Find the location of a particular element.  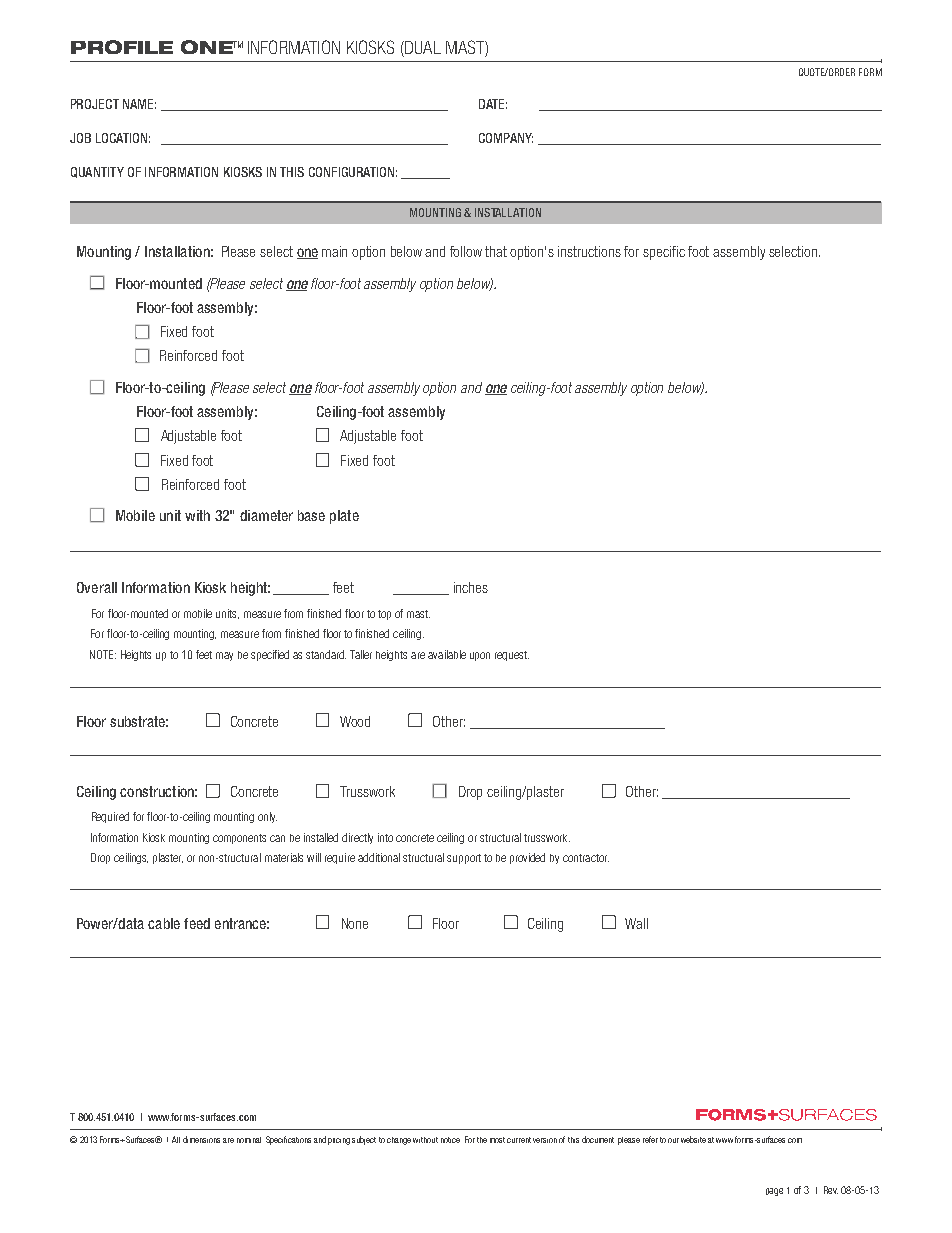

notice is located at coordinates (450, 1140).
